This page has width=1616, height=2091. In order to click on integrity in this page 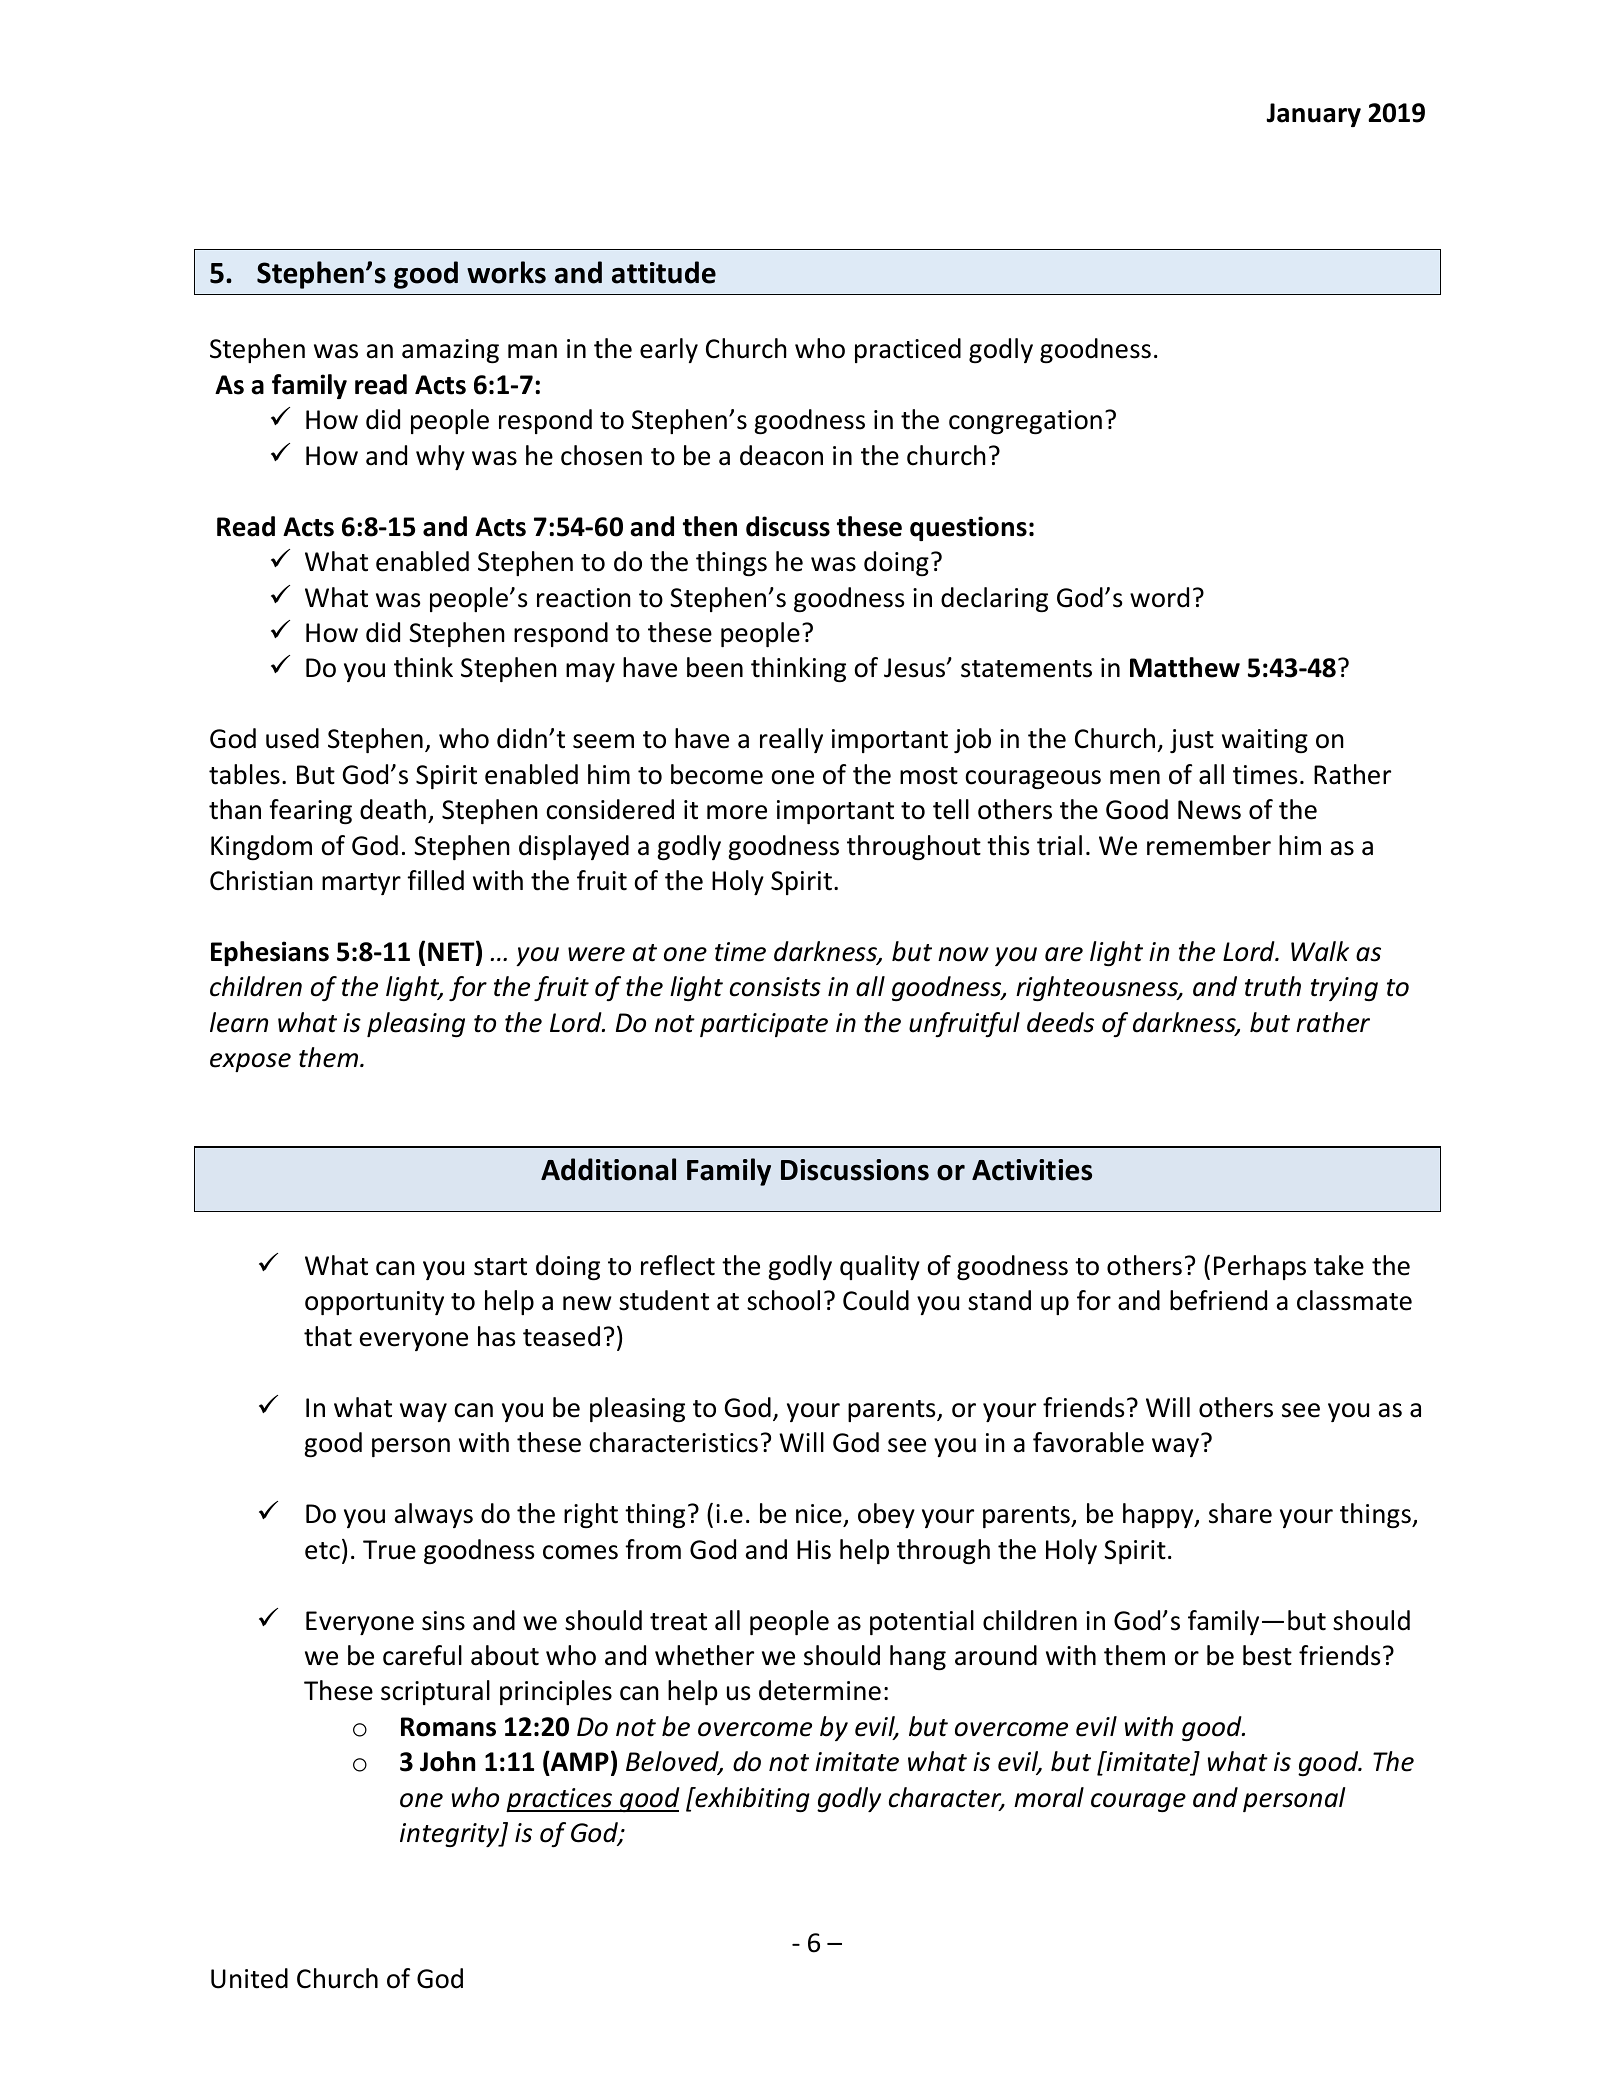, I will do `click(451, 1835)`.
